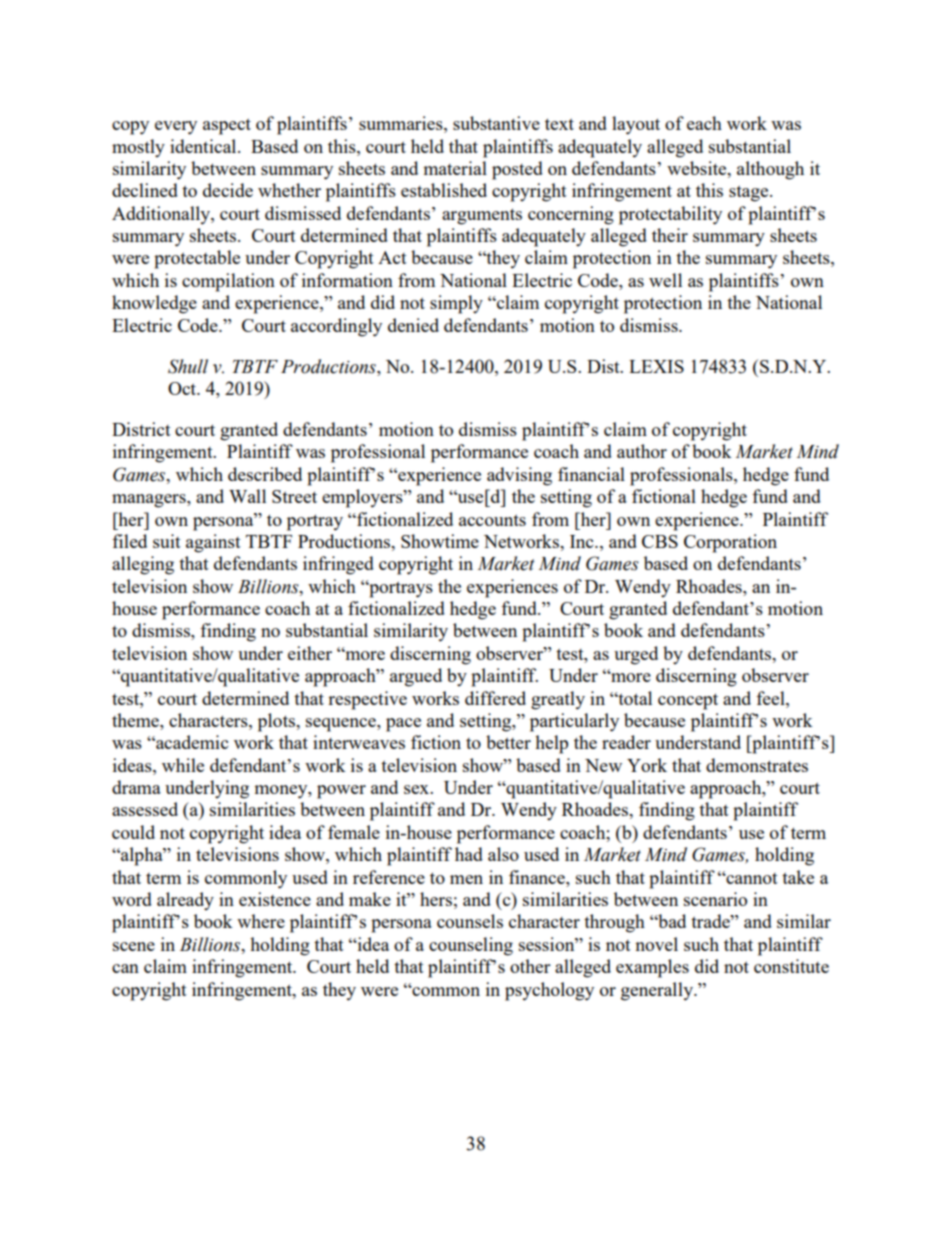 Image resolution: width=952 pixels, height=1233 pixels. Describe the element at coordinates (704, 123) in the screenshot. I see `each` at that location.
